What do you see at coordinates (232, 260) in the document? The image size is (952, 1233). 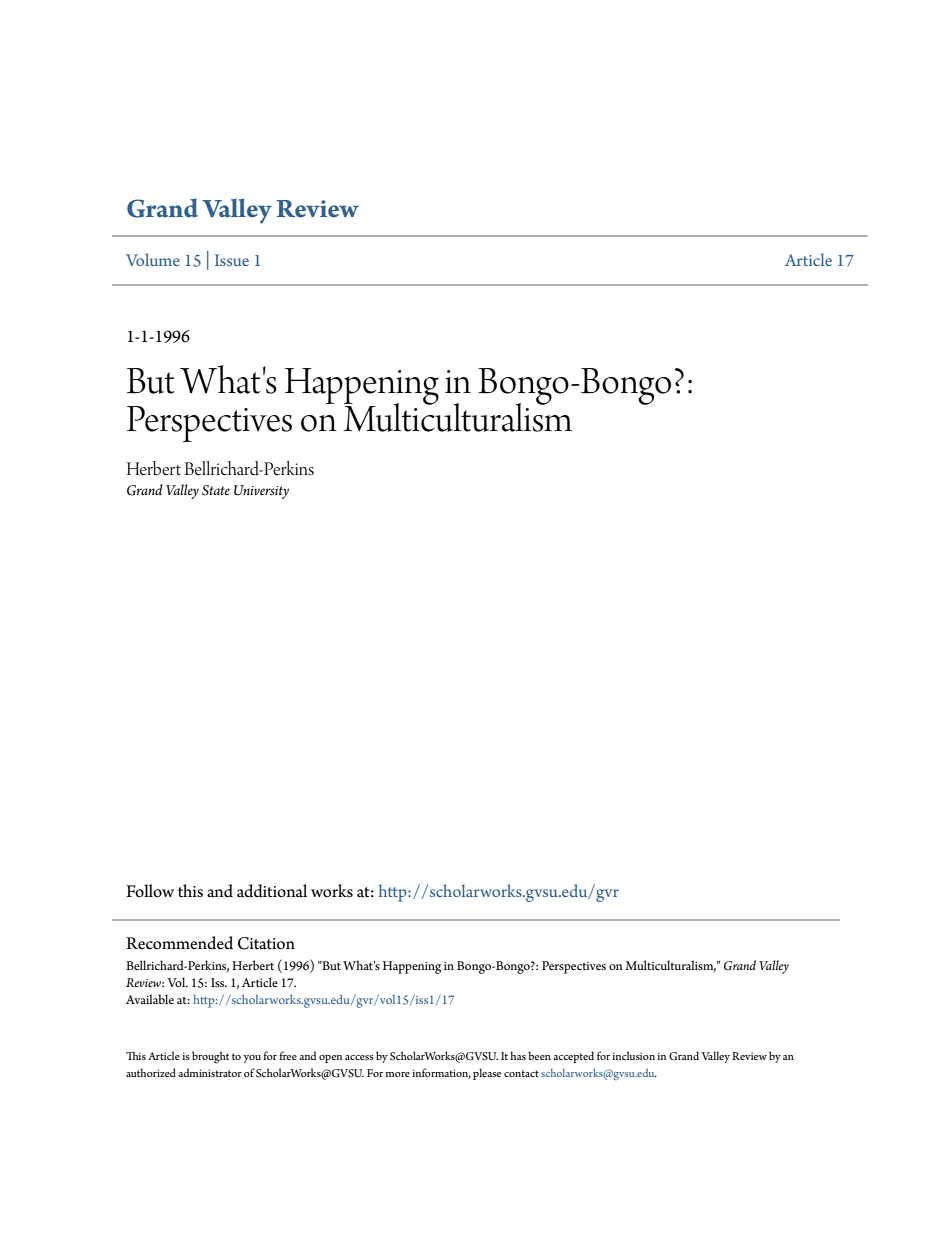 I see `Issue` at bounding box center [232, 260].
